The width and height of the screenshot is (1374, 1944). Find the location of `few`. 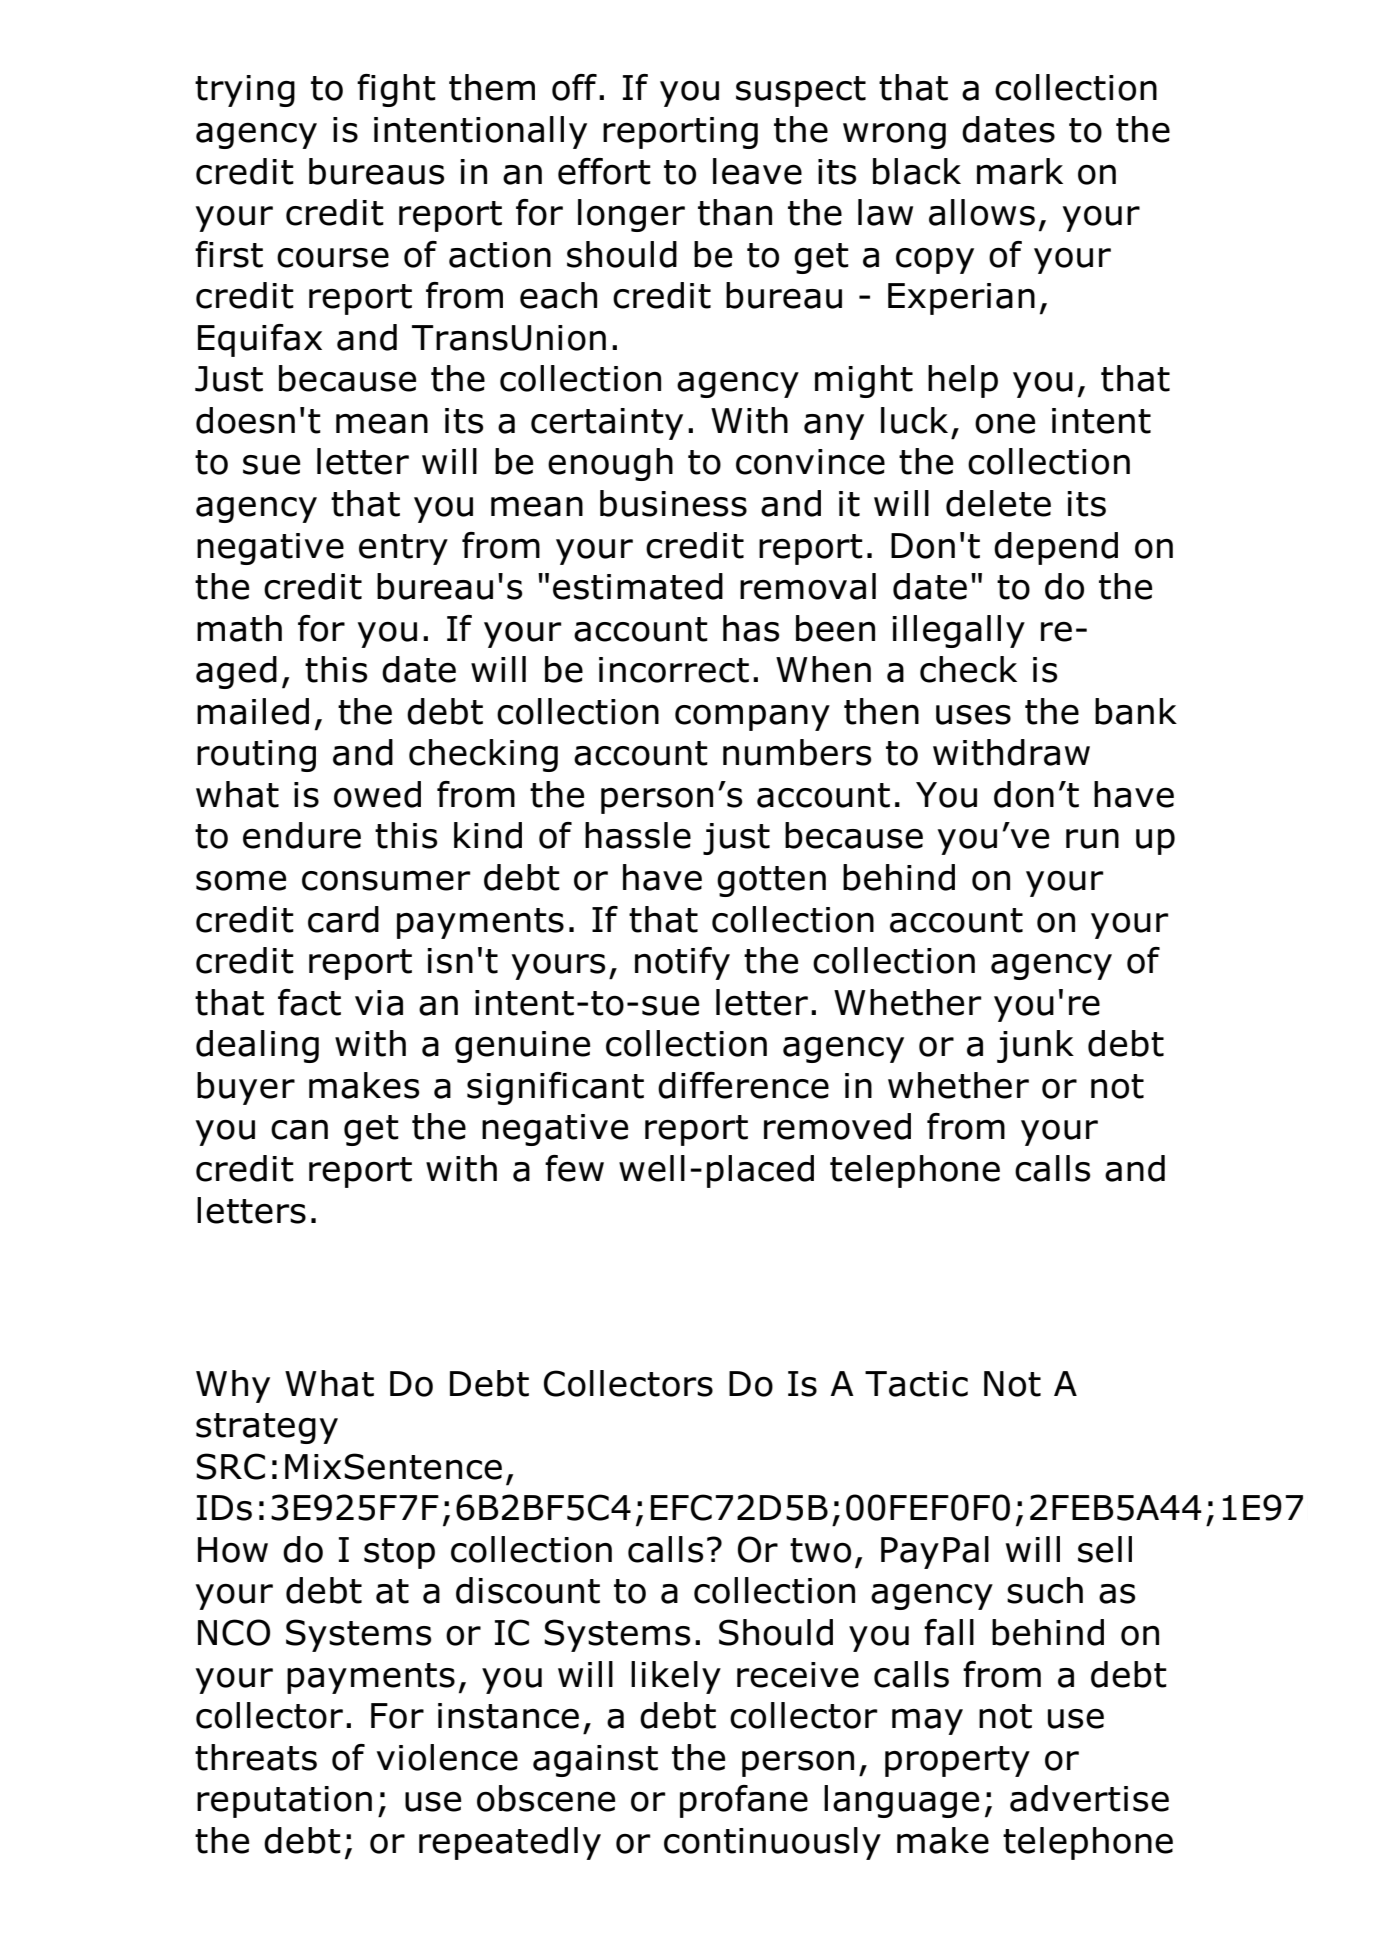

few is located at coordinates (574, 1168).
